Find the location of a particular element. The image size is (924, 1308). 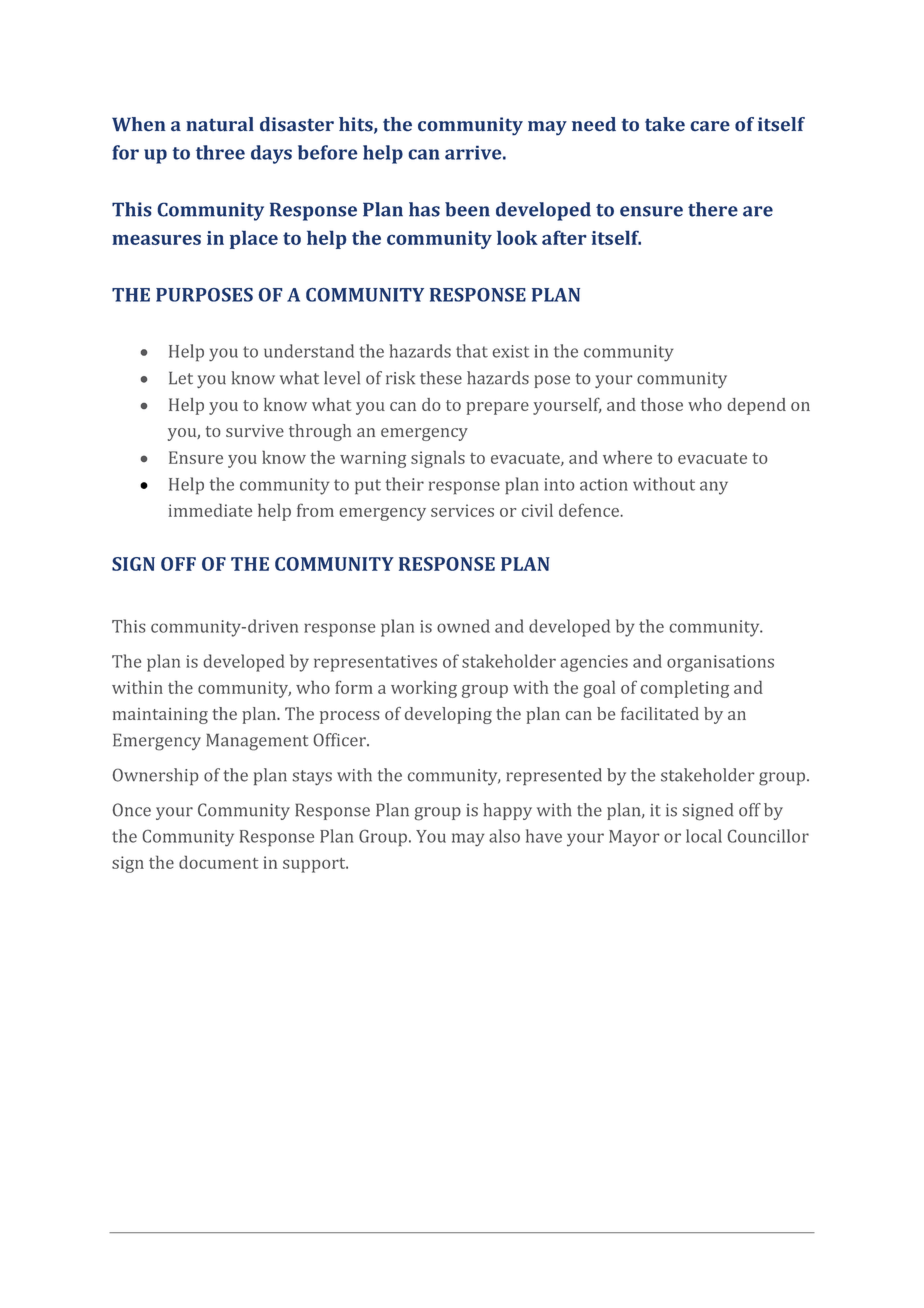

that is located at coordinates (472, 351).
